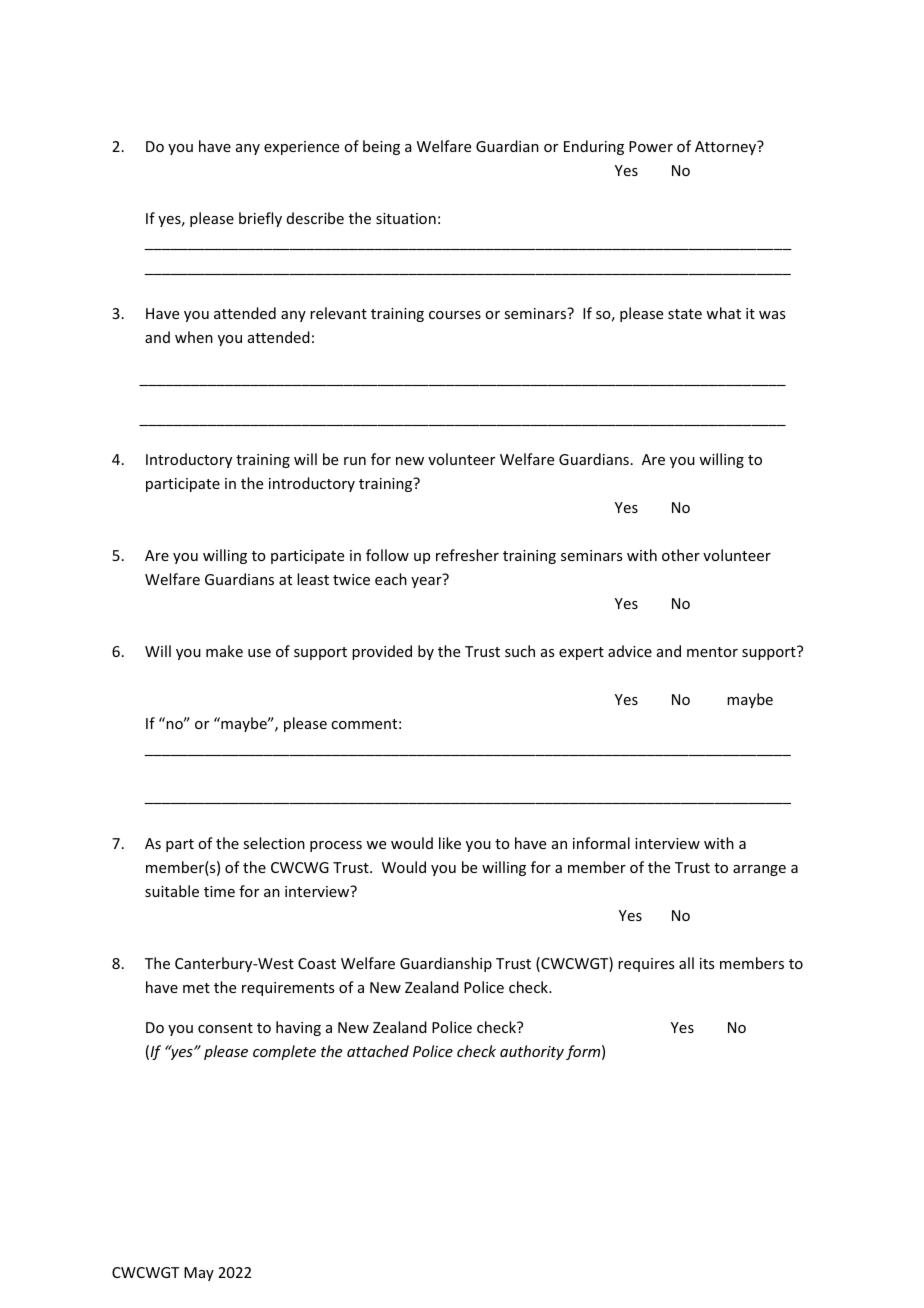  I want to click on Attorney, so click(727, 147).
